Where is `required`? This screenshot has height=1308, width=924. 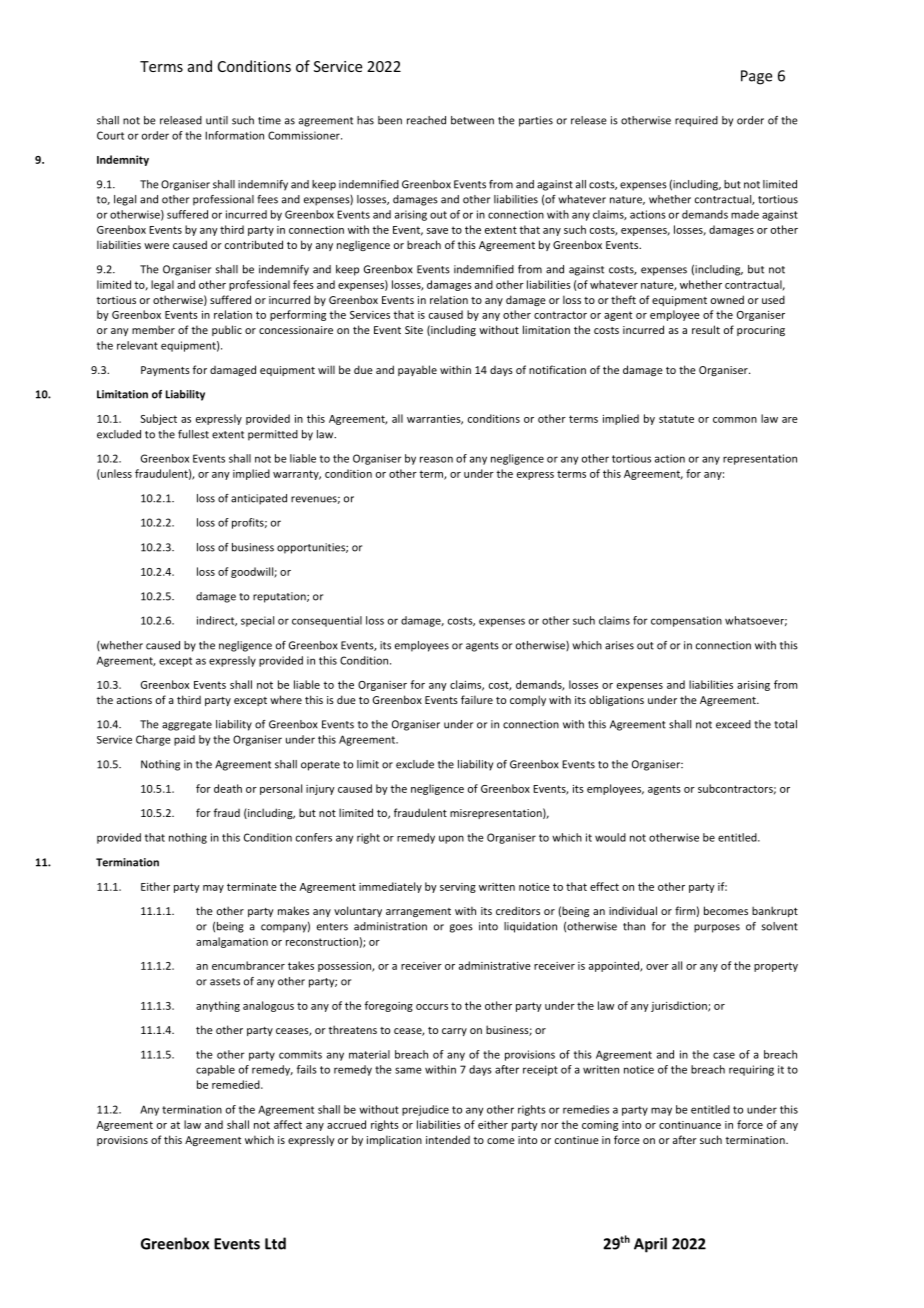
required is located at coordinates (696, 121).
